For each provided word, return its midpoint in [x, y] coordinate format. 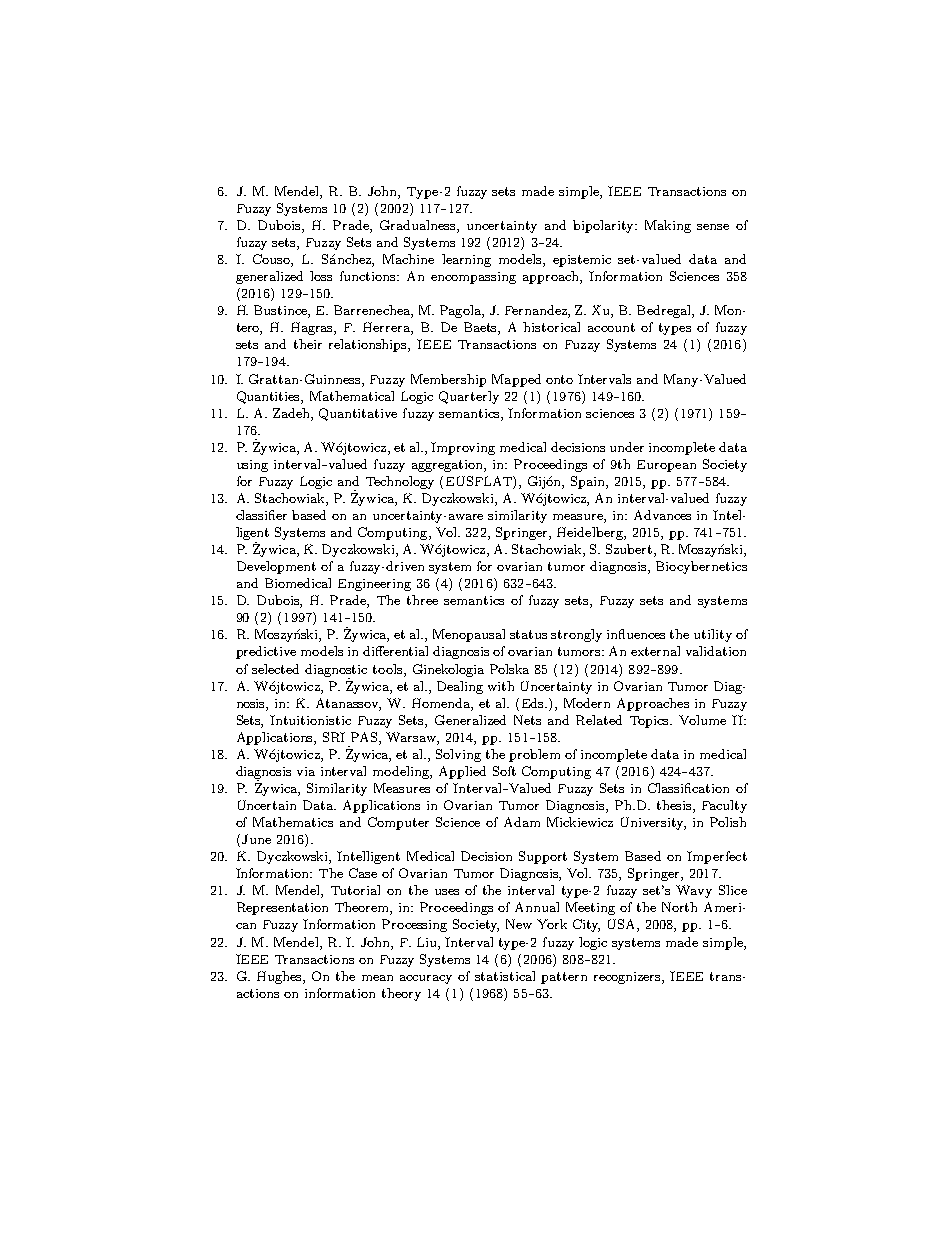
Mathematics [293, 822]
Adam [522, 822]
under [627, 447]
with [501, 686]
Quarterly [469, 397]
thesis [675, 806]
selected [275, 669]
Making [668, 226]
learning [466, 260]
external [655, 651]
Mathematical [352, 396]
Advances [662, 515]
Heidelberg [591, 533]
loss [321, 276]
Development [276, 567]
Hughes [280, 977]
